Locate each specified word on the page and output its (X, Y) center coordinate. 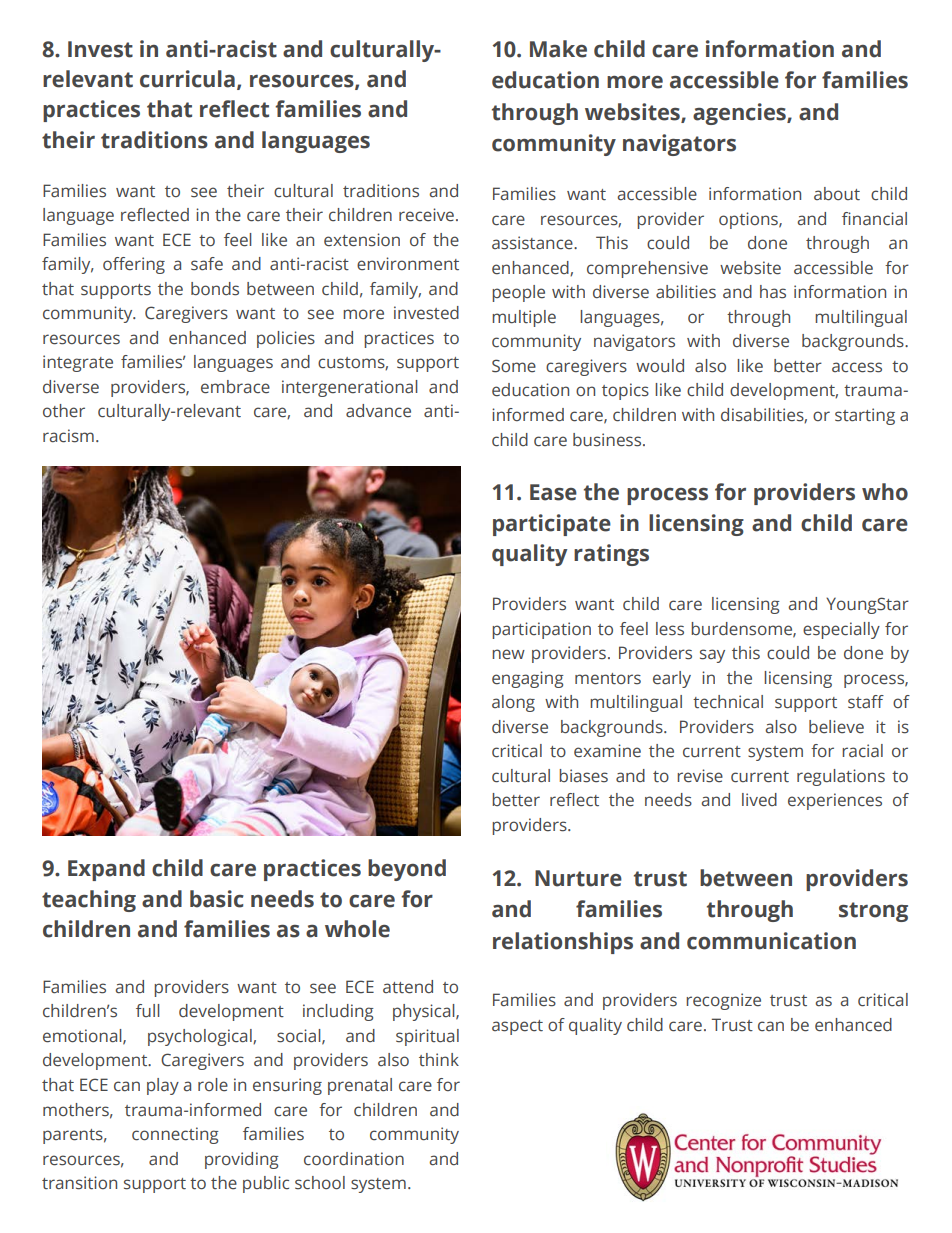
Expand (106, 870)
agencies (740, 114)
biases (583, 776)
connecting (175, 1135)
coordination (354, 1159)
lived (759, 800)
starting (865, 416)
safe (207, 264)
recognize (723, 1001)
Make (558, 49)
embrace (235, 387)
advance (378, 411)
